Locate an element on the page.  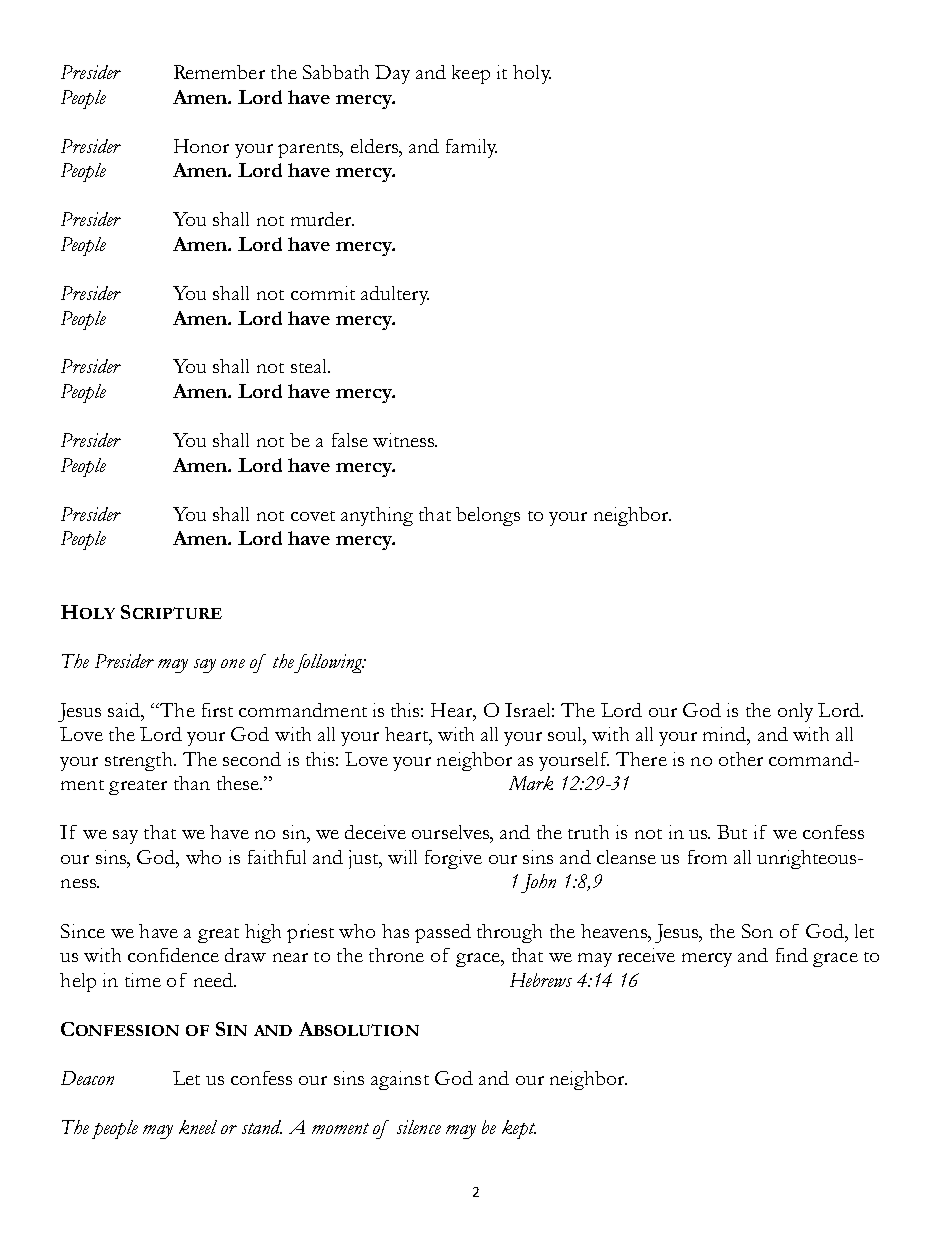
belongs is located at coordinates (488, 516).
